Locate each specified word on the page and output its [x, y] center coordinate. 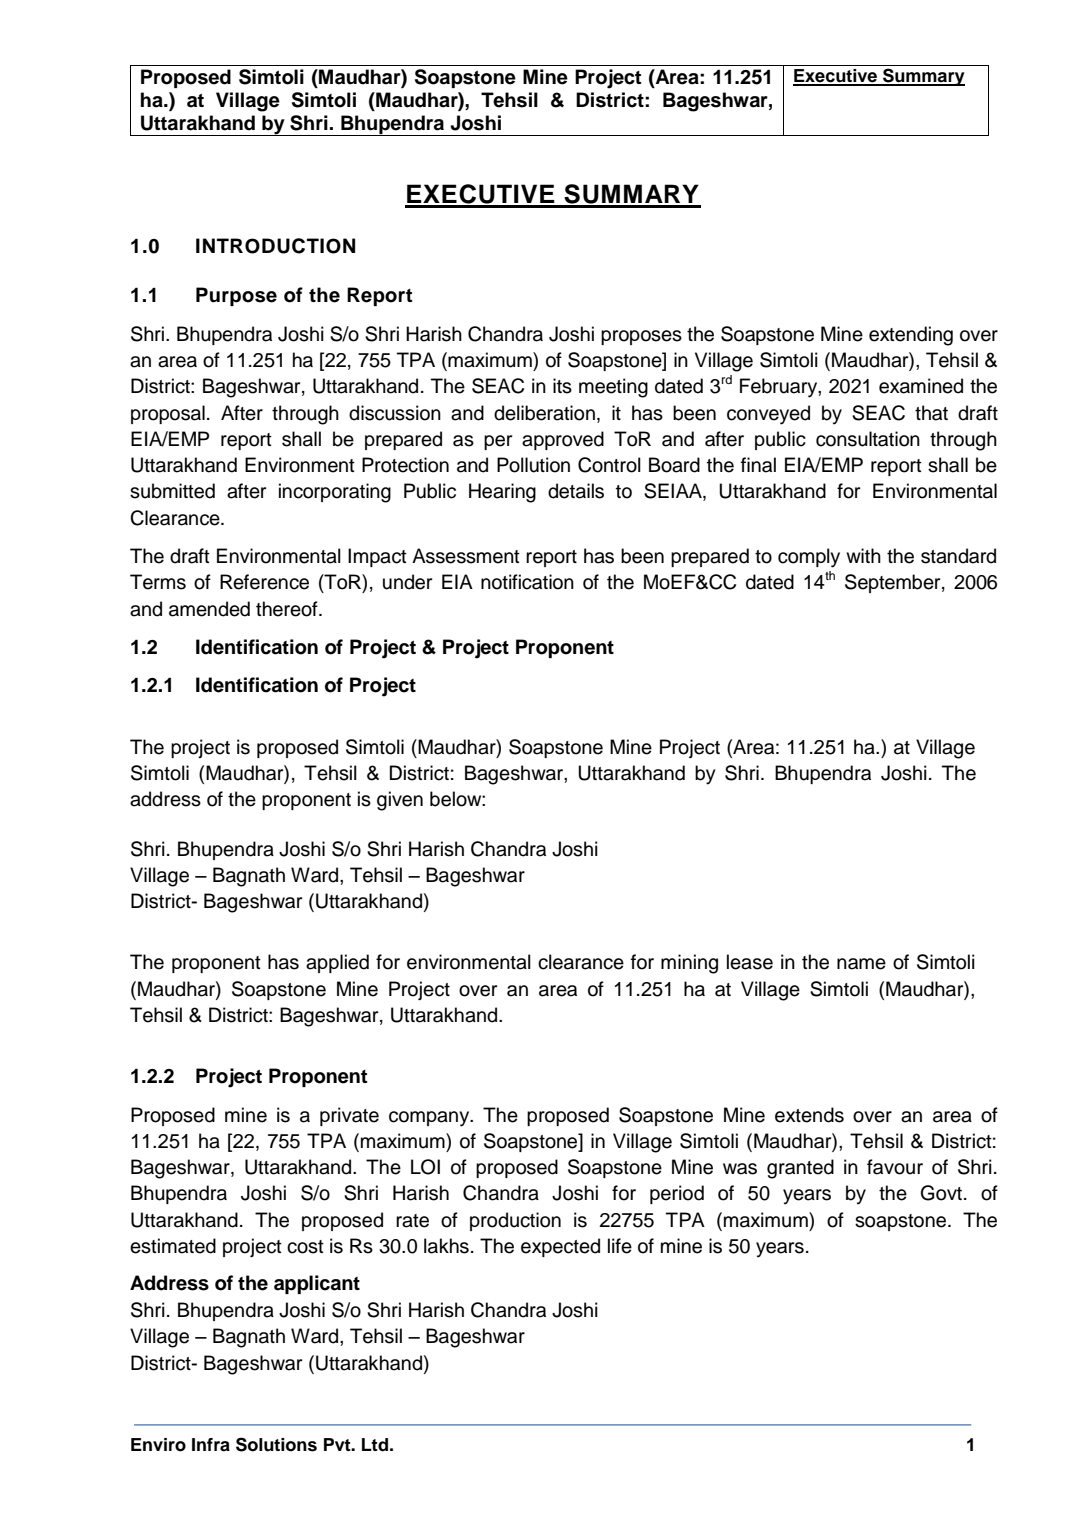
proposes [641, 337]
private [349, 1116]
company [430, 1119]
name [861, 964]
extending [911, 336]
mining [689, 964]
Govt [941, 1193]
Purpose [236, 296]
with [863, 555]
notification [527, 582]
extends [809, 1115]
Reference [264, 582]
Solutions [276, 1444]
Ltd [375, 1445]
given [400, 801]
